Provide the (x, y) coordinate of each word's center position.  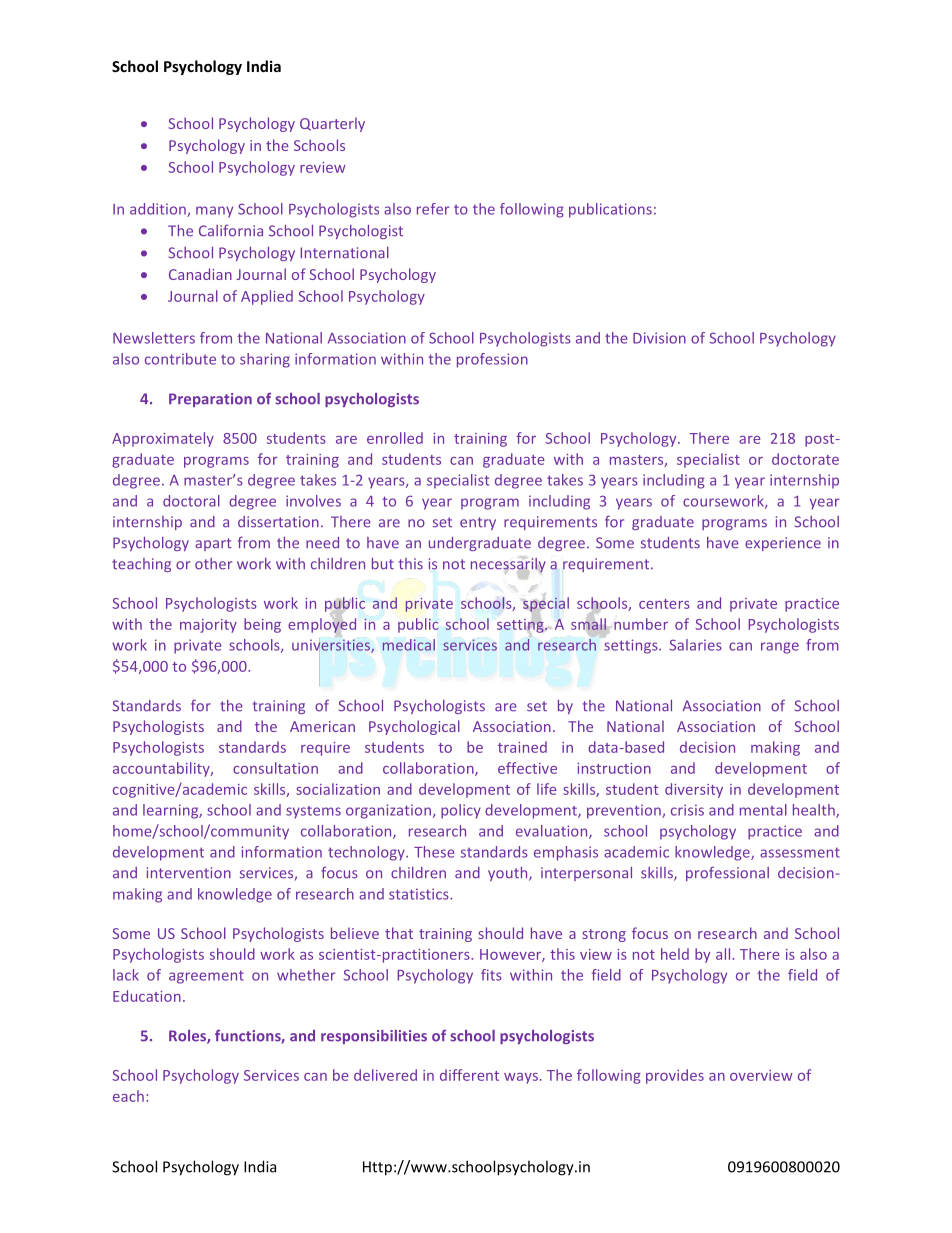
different (469, 1075)
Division (659, 338)
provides (675, 1076)
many (214, 212)
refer (433, 209)
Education (147, 996)
